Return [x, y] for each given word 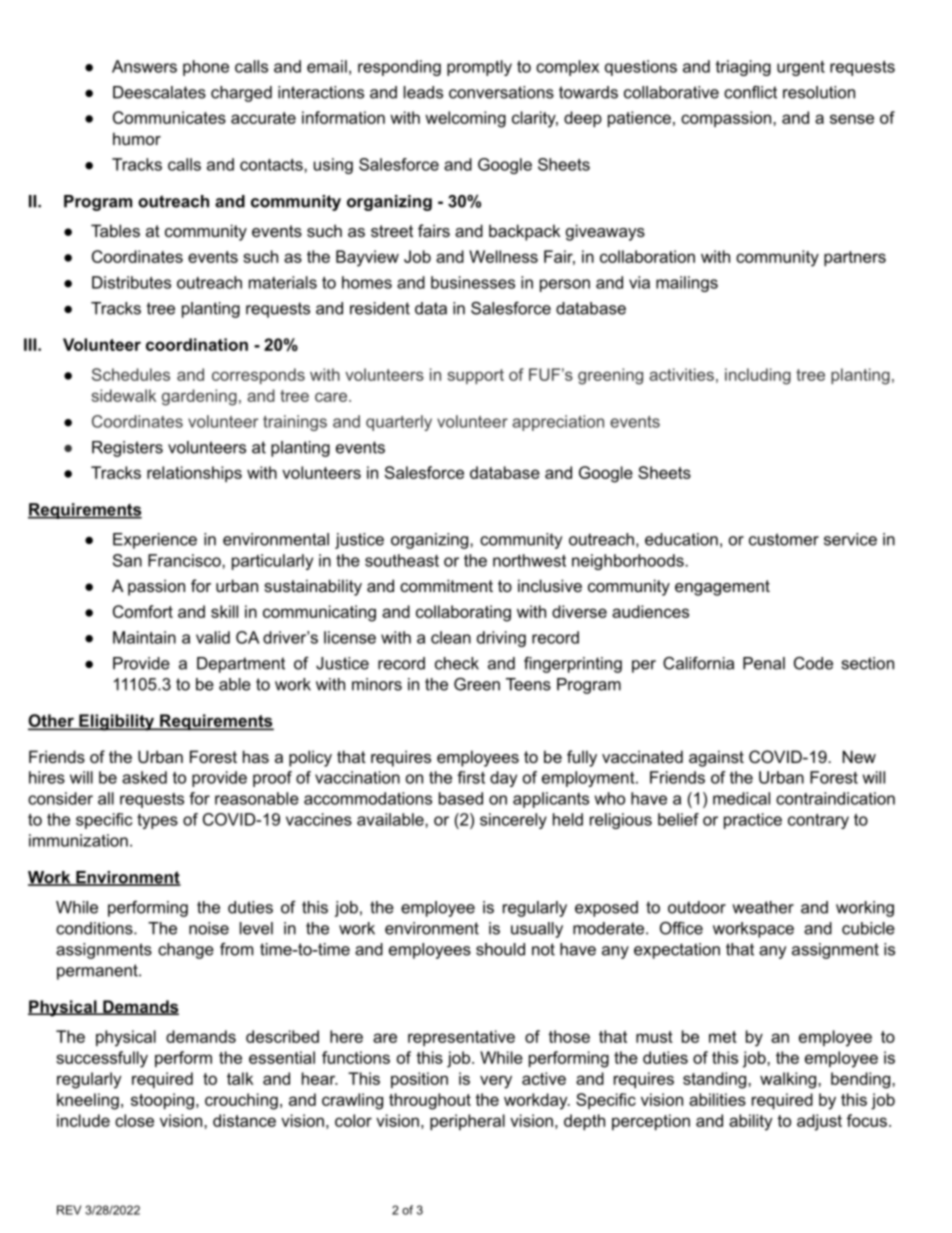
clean [451, 637]
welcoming [465, 119]
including [758, 376]
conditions [95, 928]
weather [763, 907]
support [475, 376]
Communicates [169, 117]
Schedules [131, 374]
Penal [764, 663]
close [134, 1120]
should [500, 949]
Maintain [144, 637]
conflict [750, 92]
